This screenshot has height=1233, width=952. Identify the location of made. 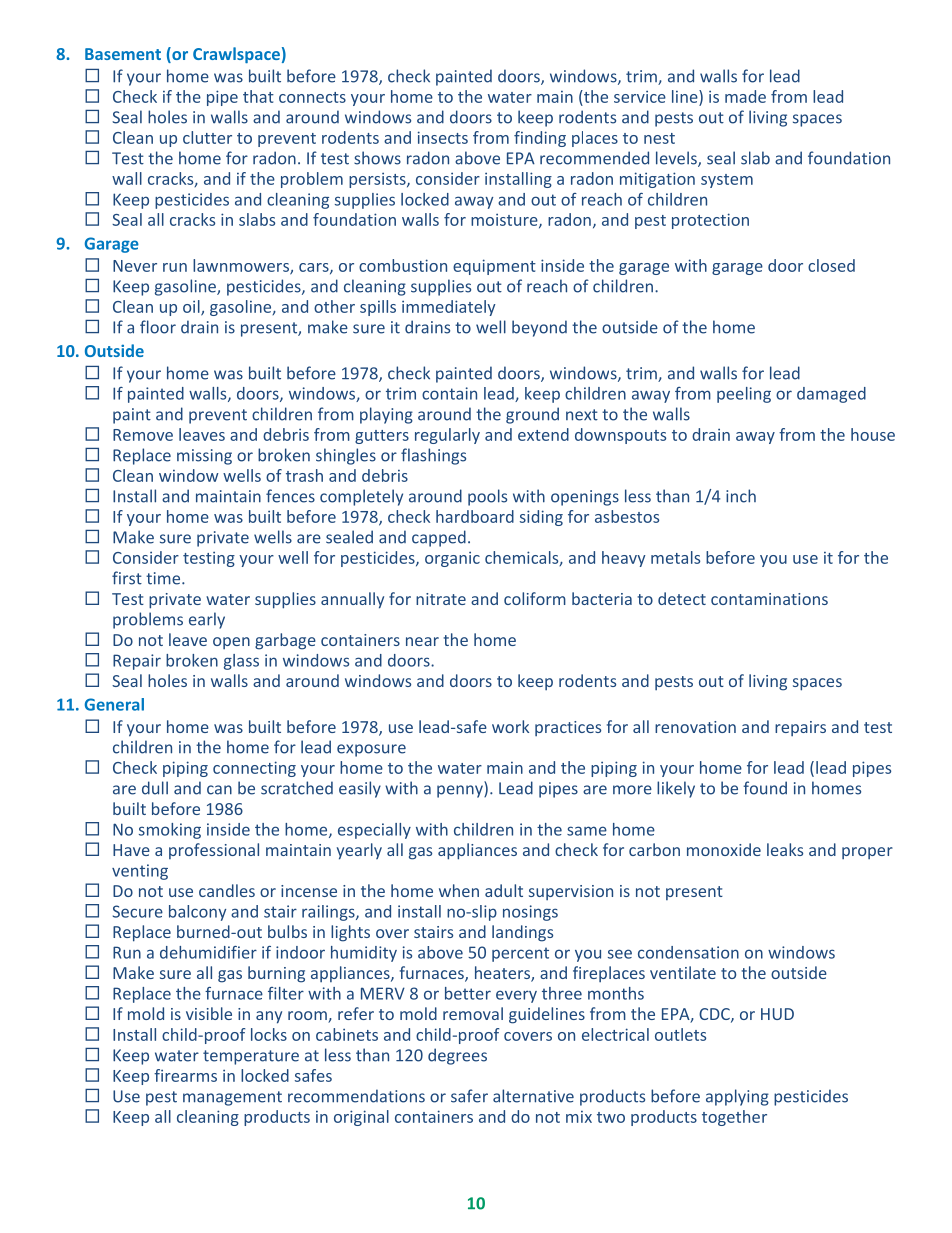
(745, 96).
